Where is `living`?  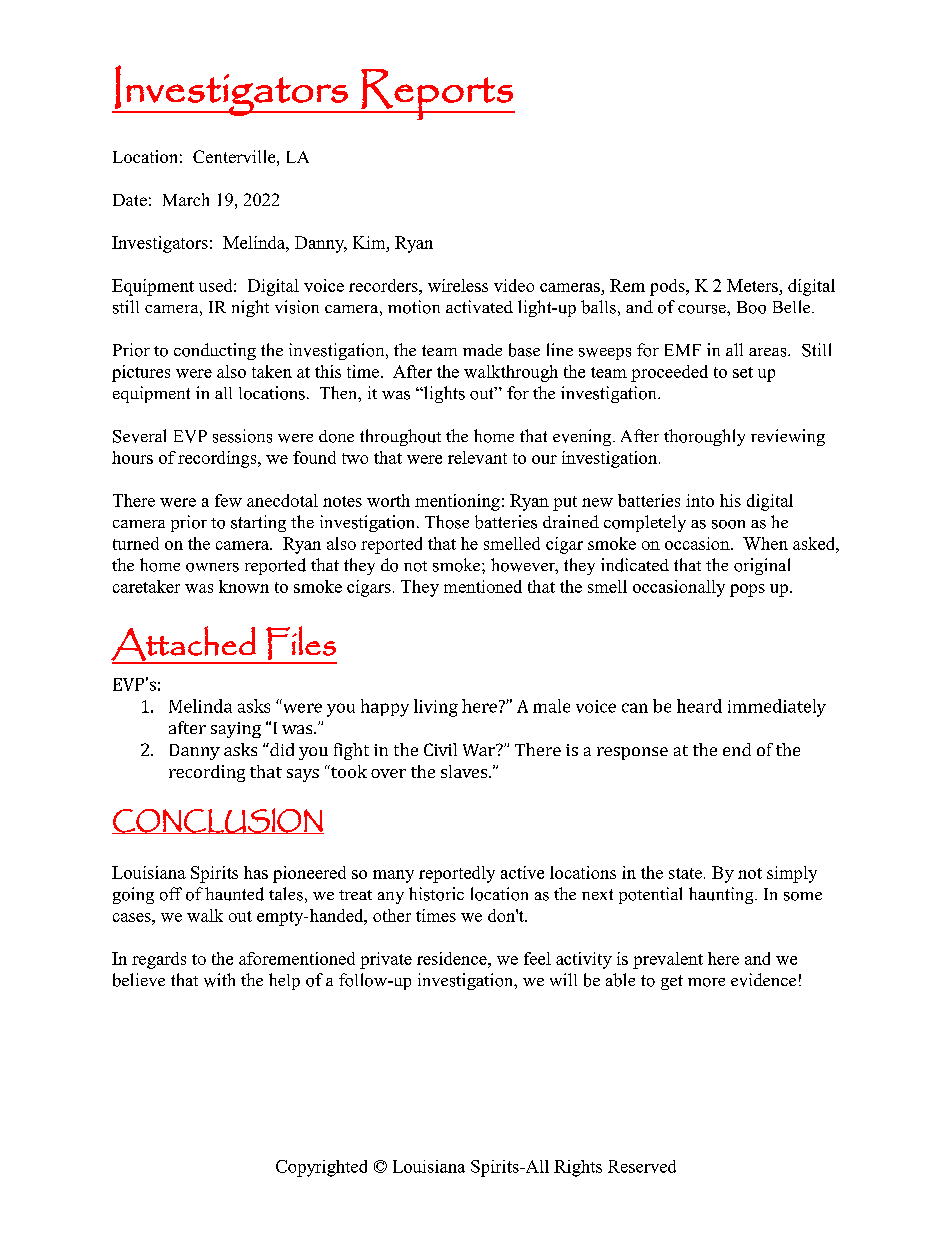 living is located at coordinates (436, 708).
